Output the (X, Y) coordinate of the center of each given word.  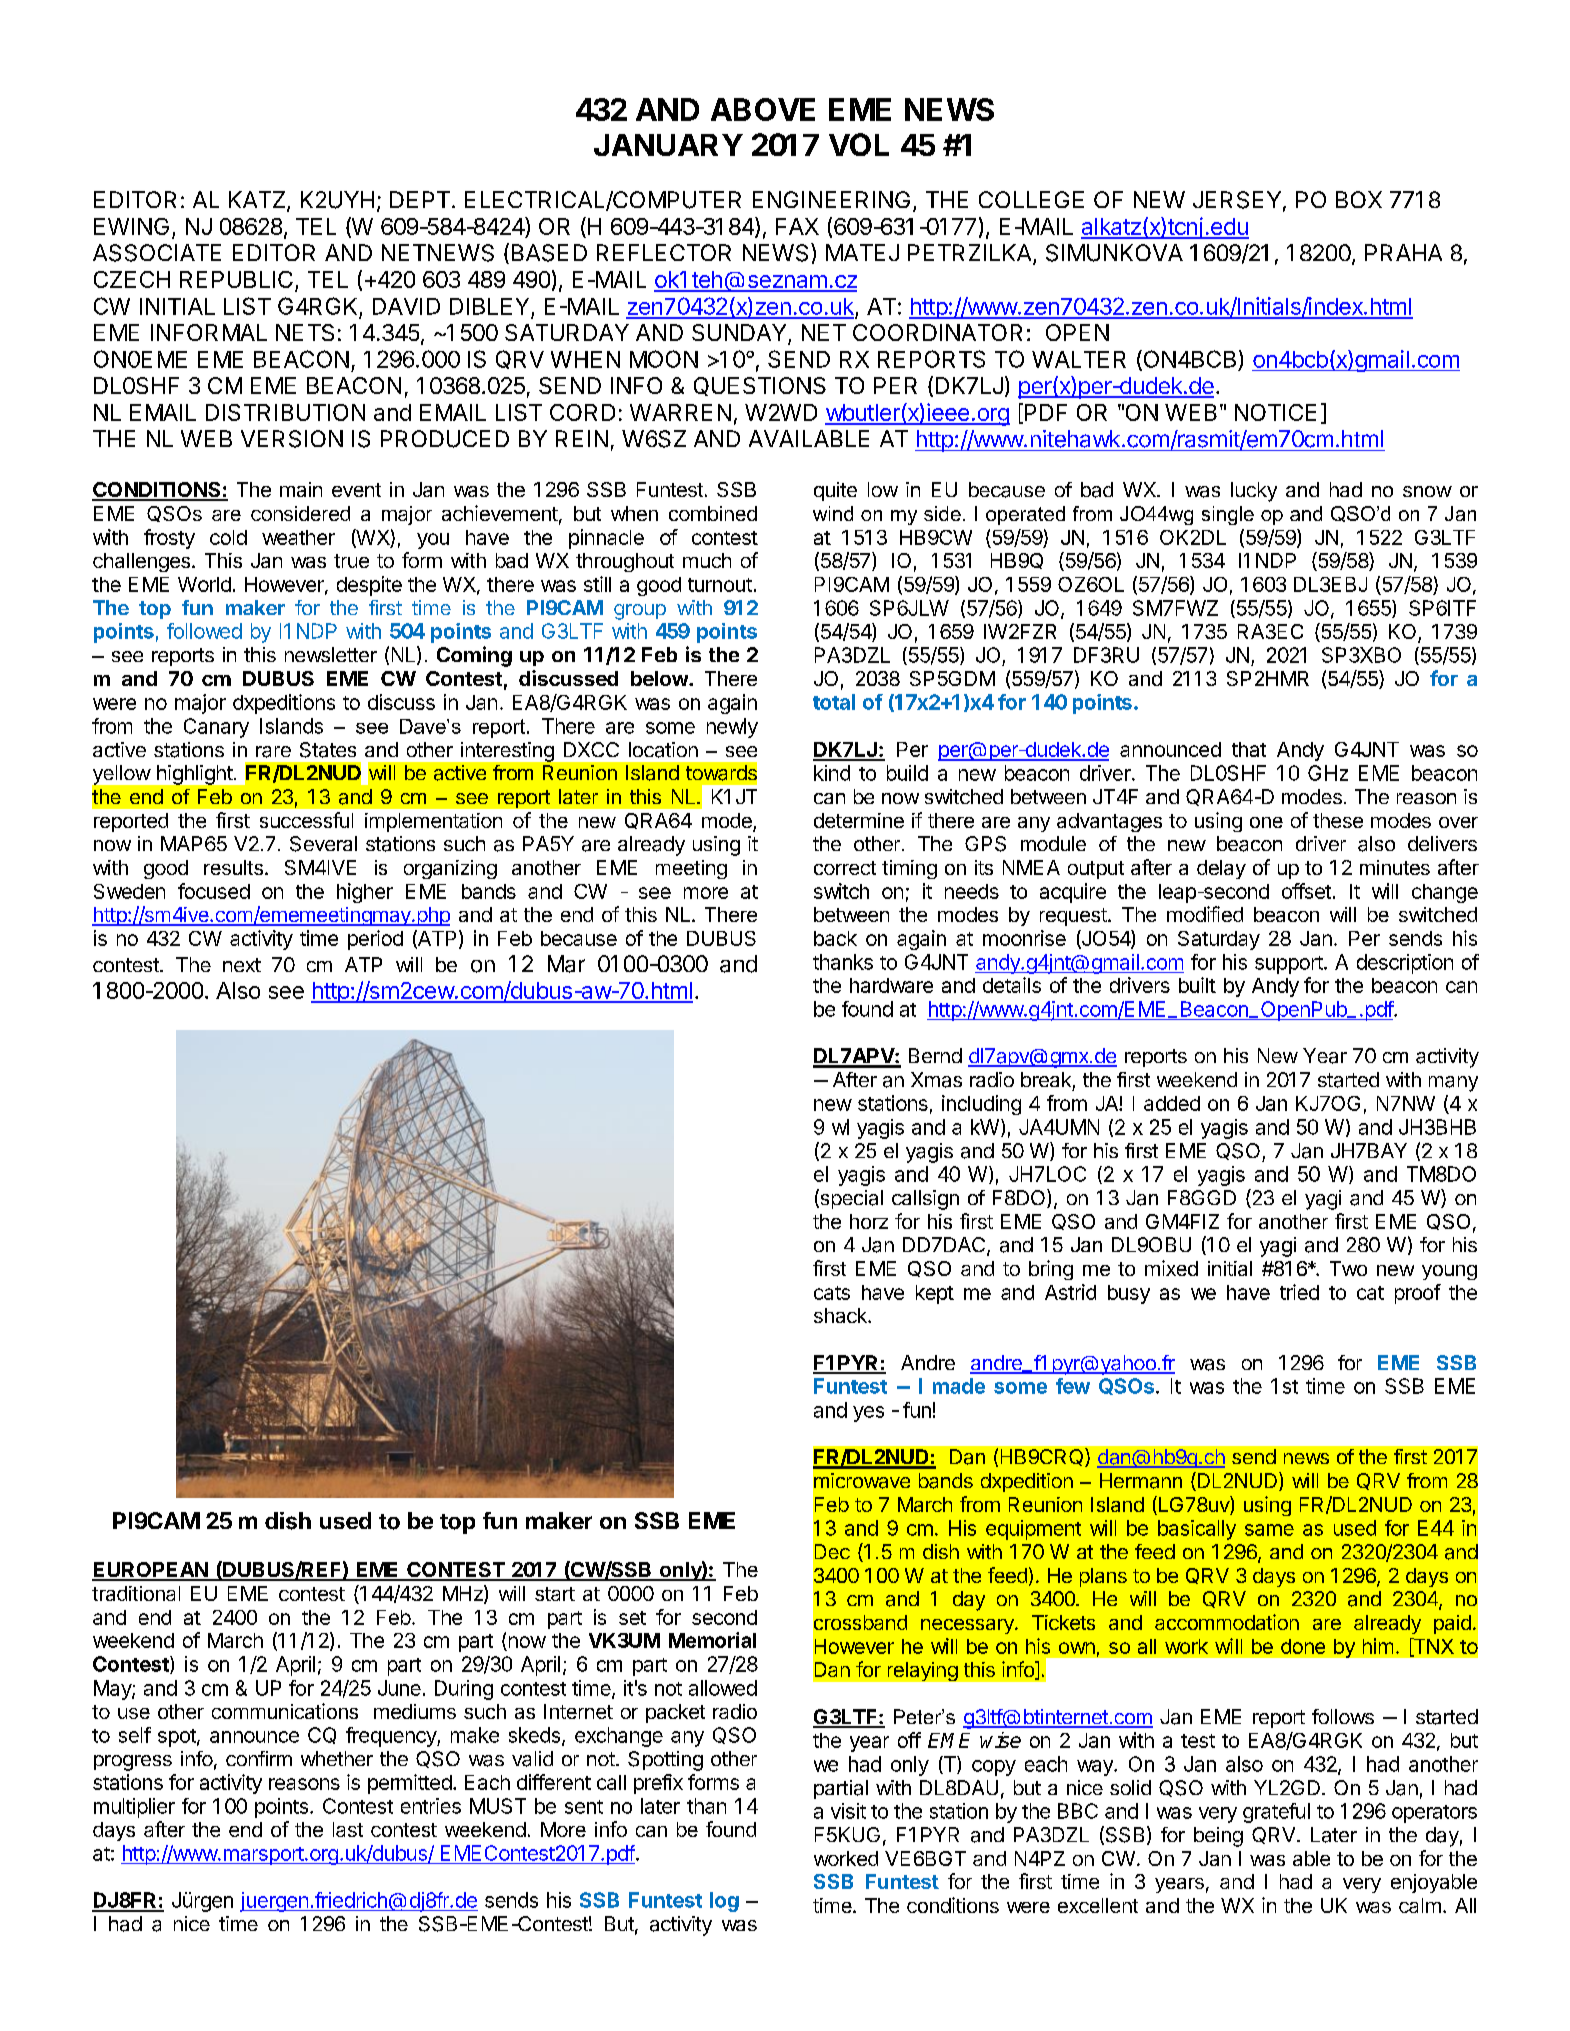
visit (848, 1811)
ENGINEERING (831, 199)
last (348, 1829)
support (1289, 965)
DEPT (420, 199)
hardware (891, 985)
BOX (1359, 199)
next (242, 965)
